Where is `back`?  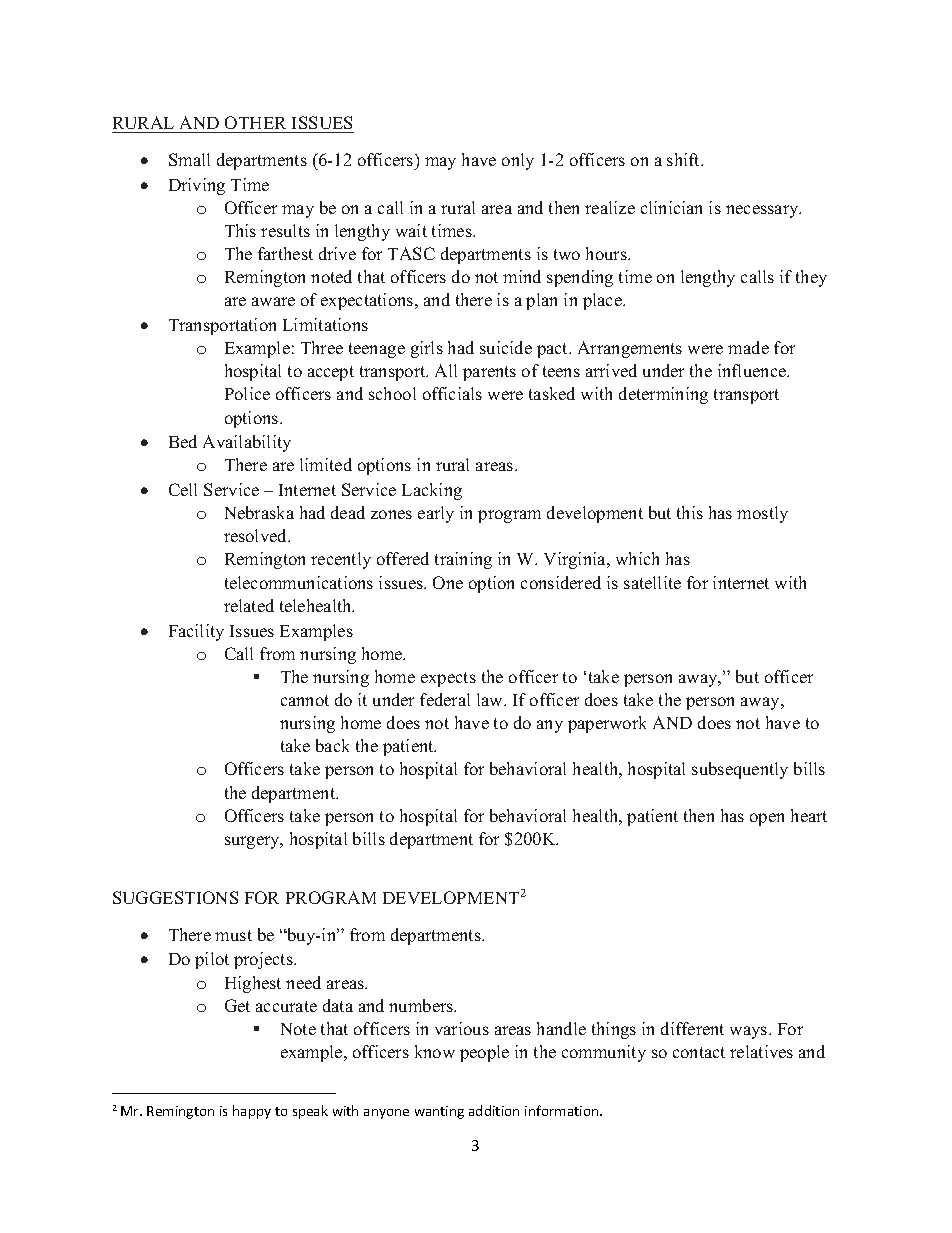 back is located at coordinates (332, 745).
